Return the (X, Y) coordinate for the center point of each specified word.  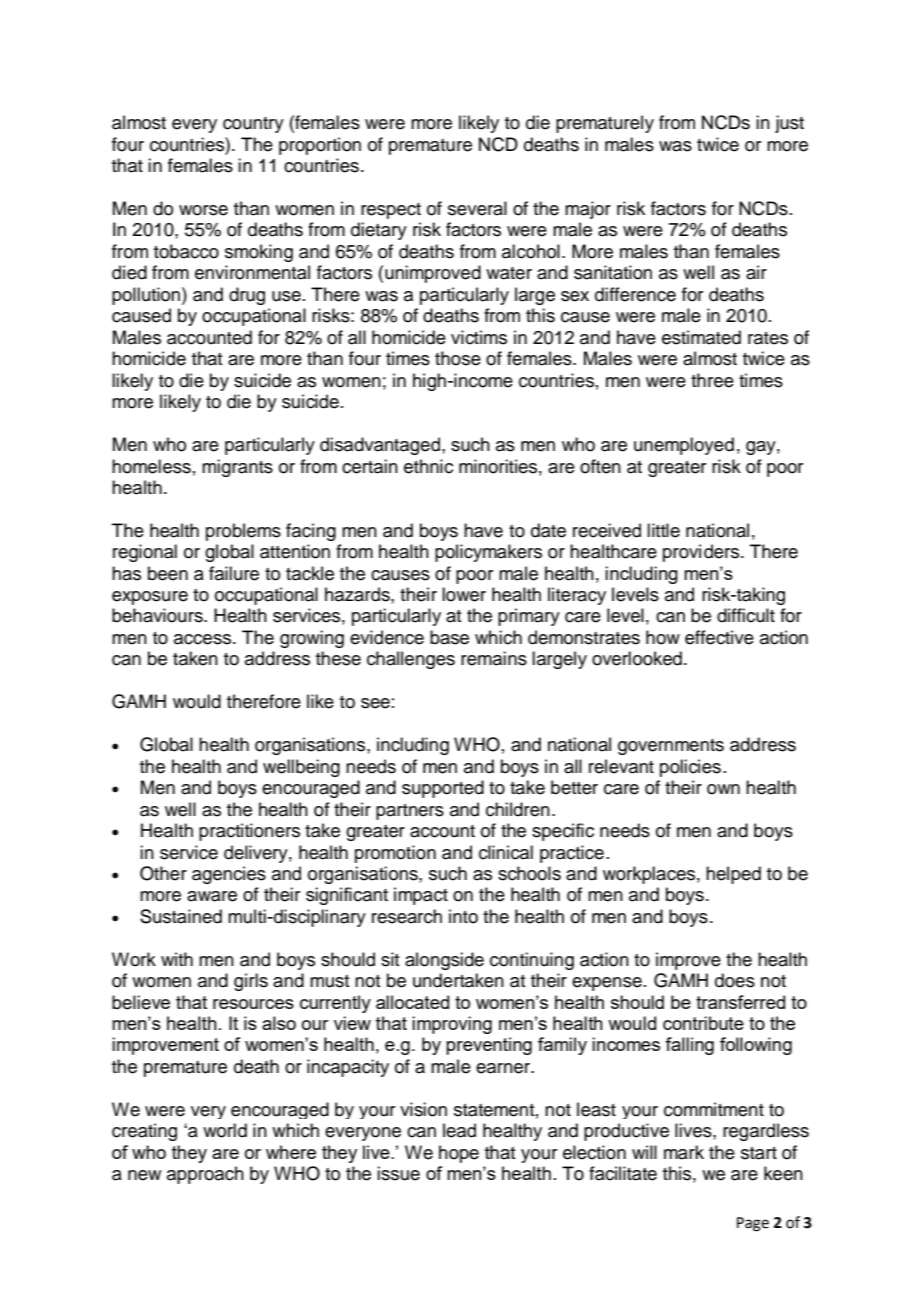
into (463, 916)
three (712, 380)
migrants (237, 468)
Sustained (181, 916)
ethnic (428, 466)
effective (719, 637)
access (202, 639)
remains (494, 658)
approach (205, 1175)
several (477, 208)
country (253, 125)
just (789, 124)
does (735, 980)
